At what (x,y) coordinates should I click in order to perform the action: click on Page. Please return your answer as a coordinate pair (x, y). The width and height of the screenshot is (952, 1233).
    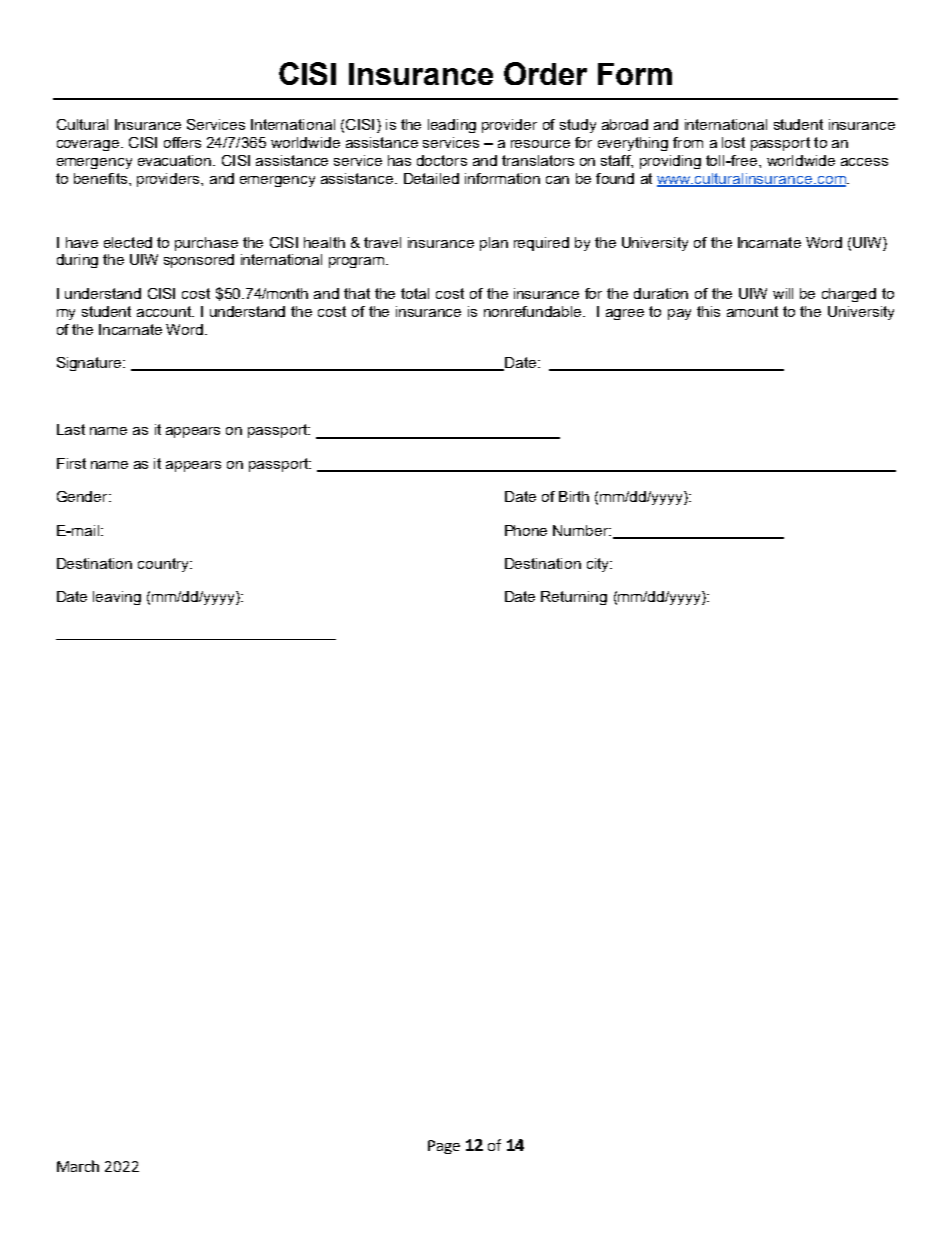
    Looking at the image, I should click on (444, 1147).
